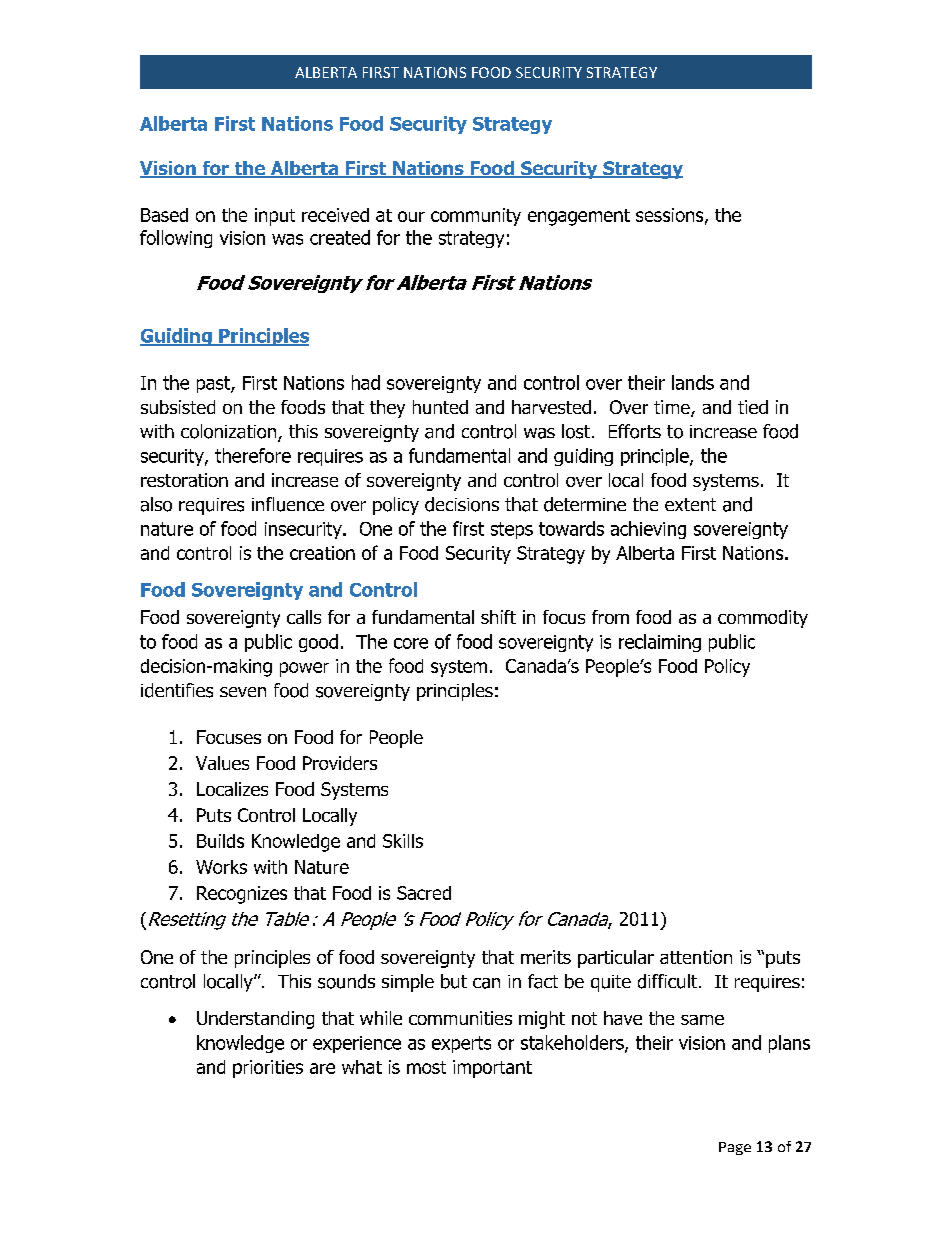  What do you see at coordinates (492, 1069) in the page?
I see `important` at bounding box center [492, 1069].
